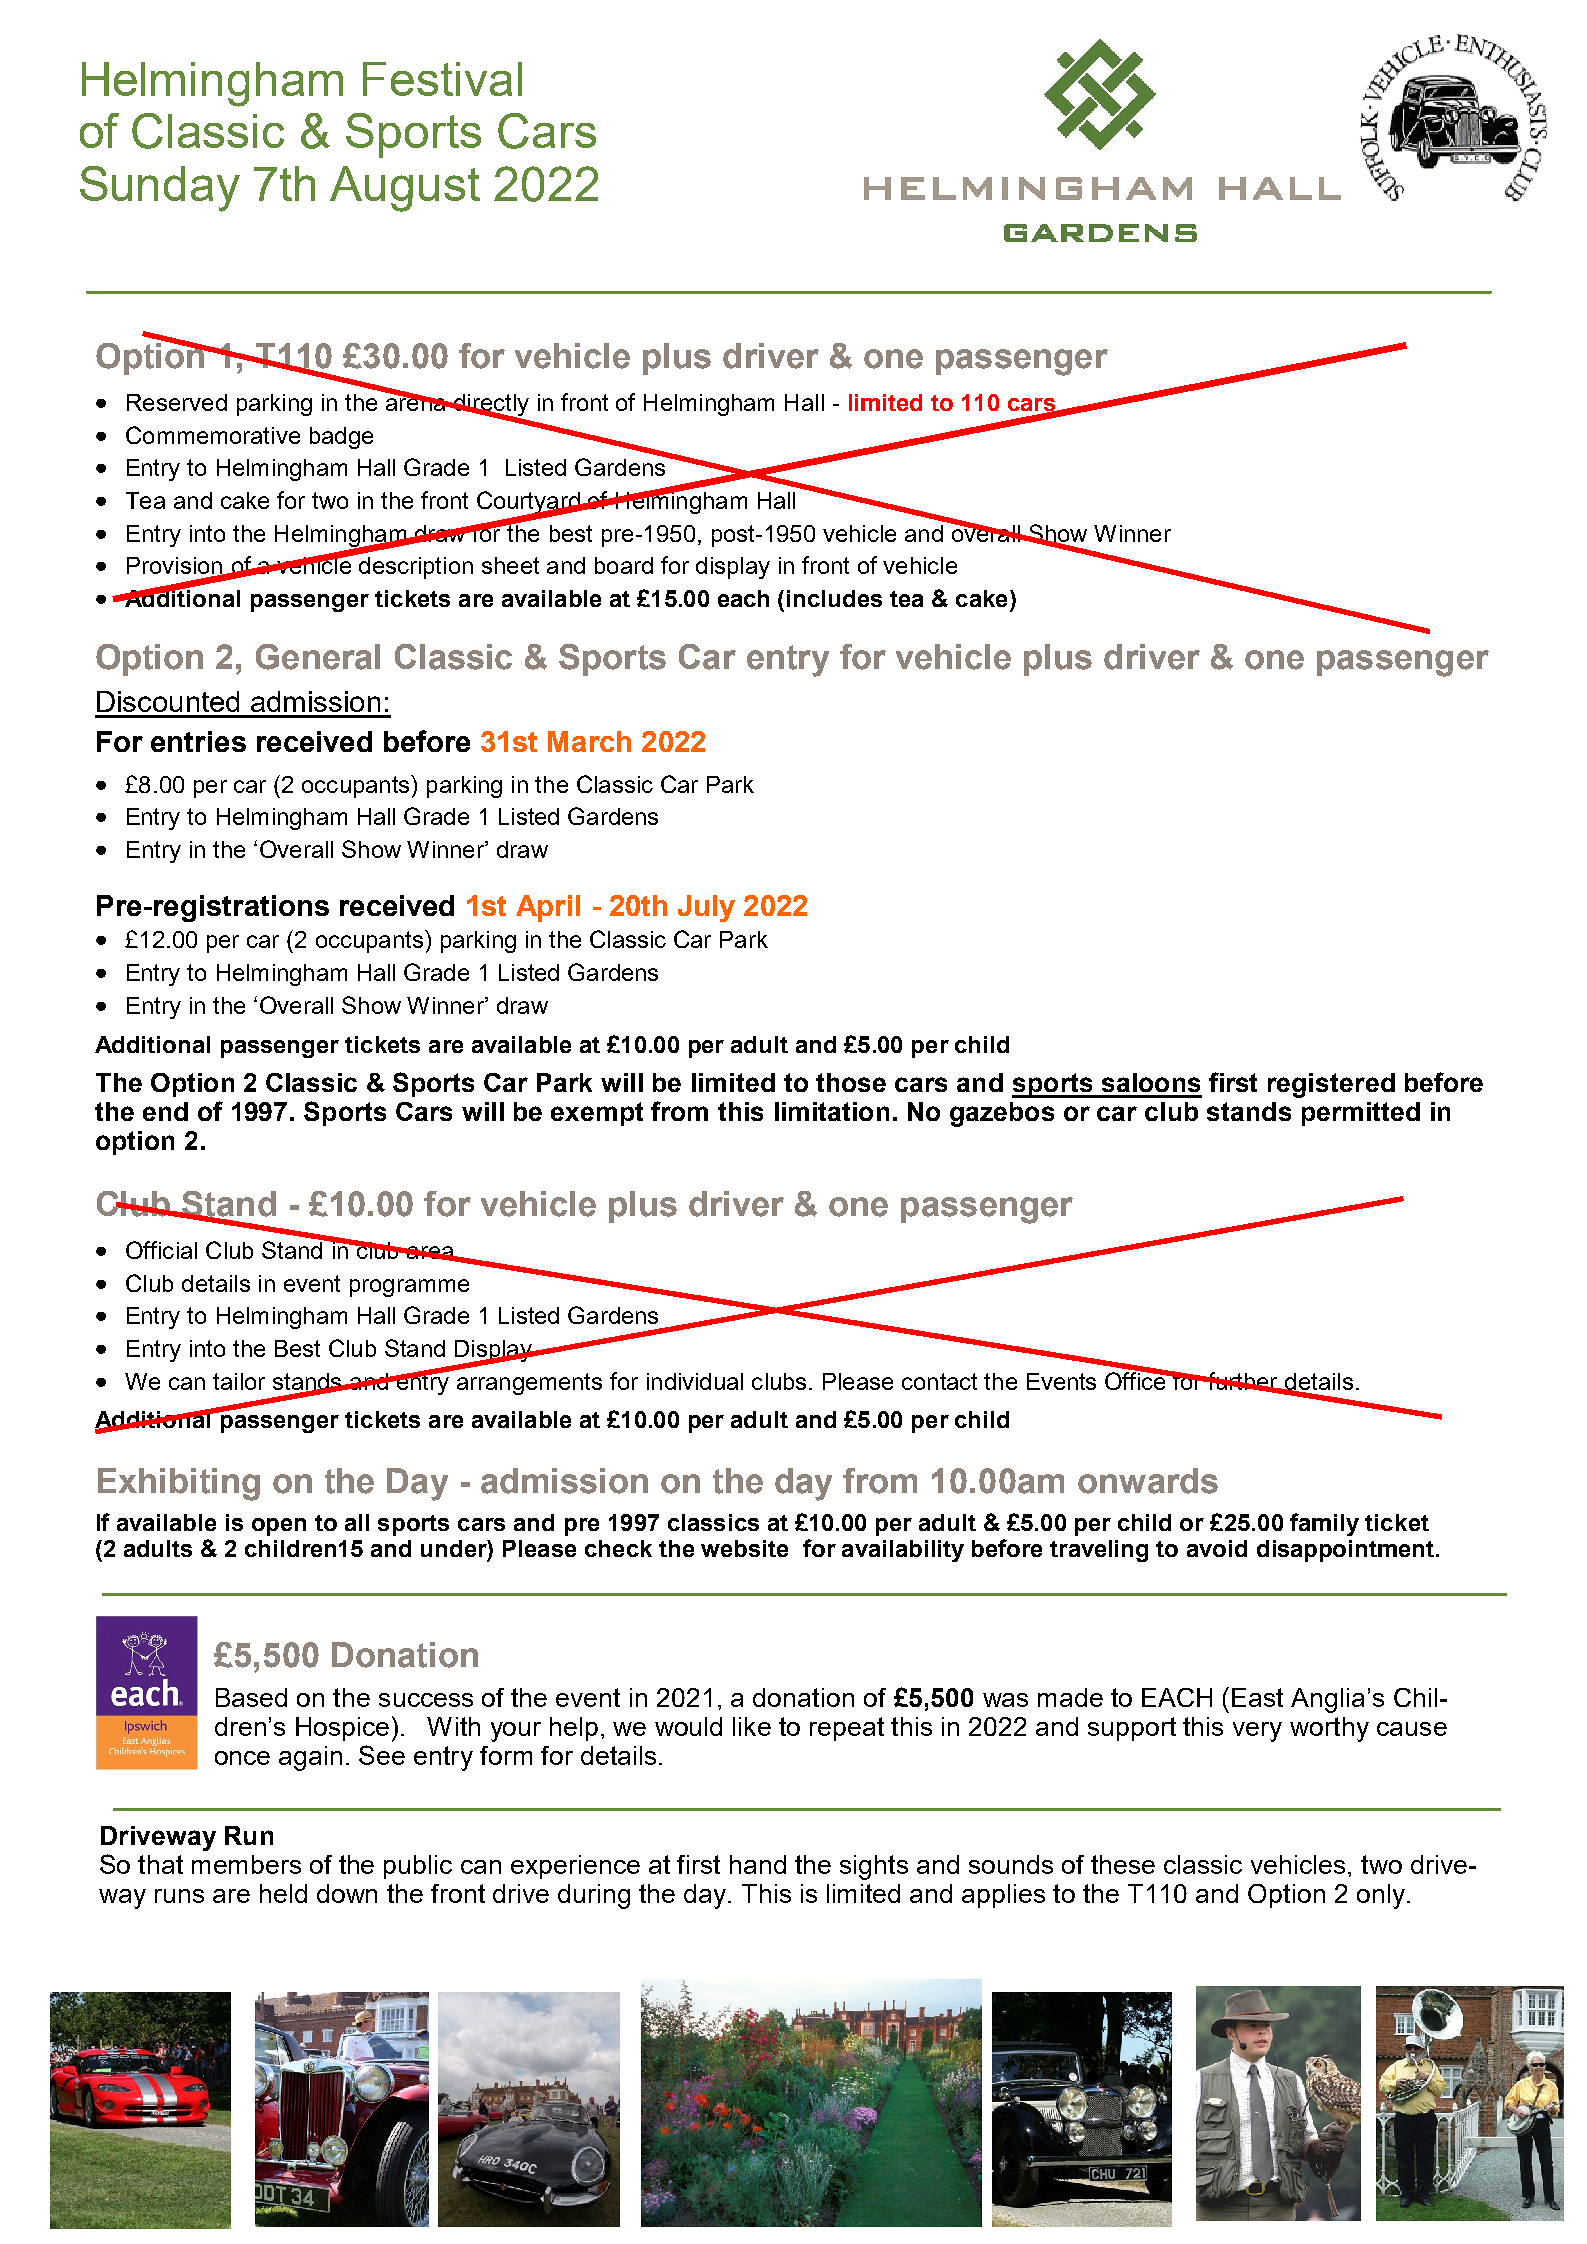  I want to click on Festival, so click(442, 79).
